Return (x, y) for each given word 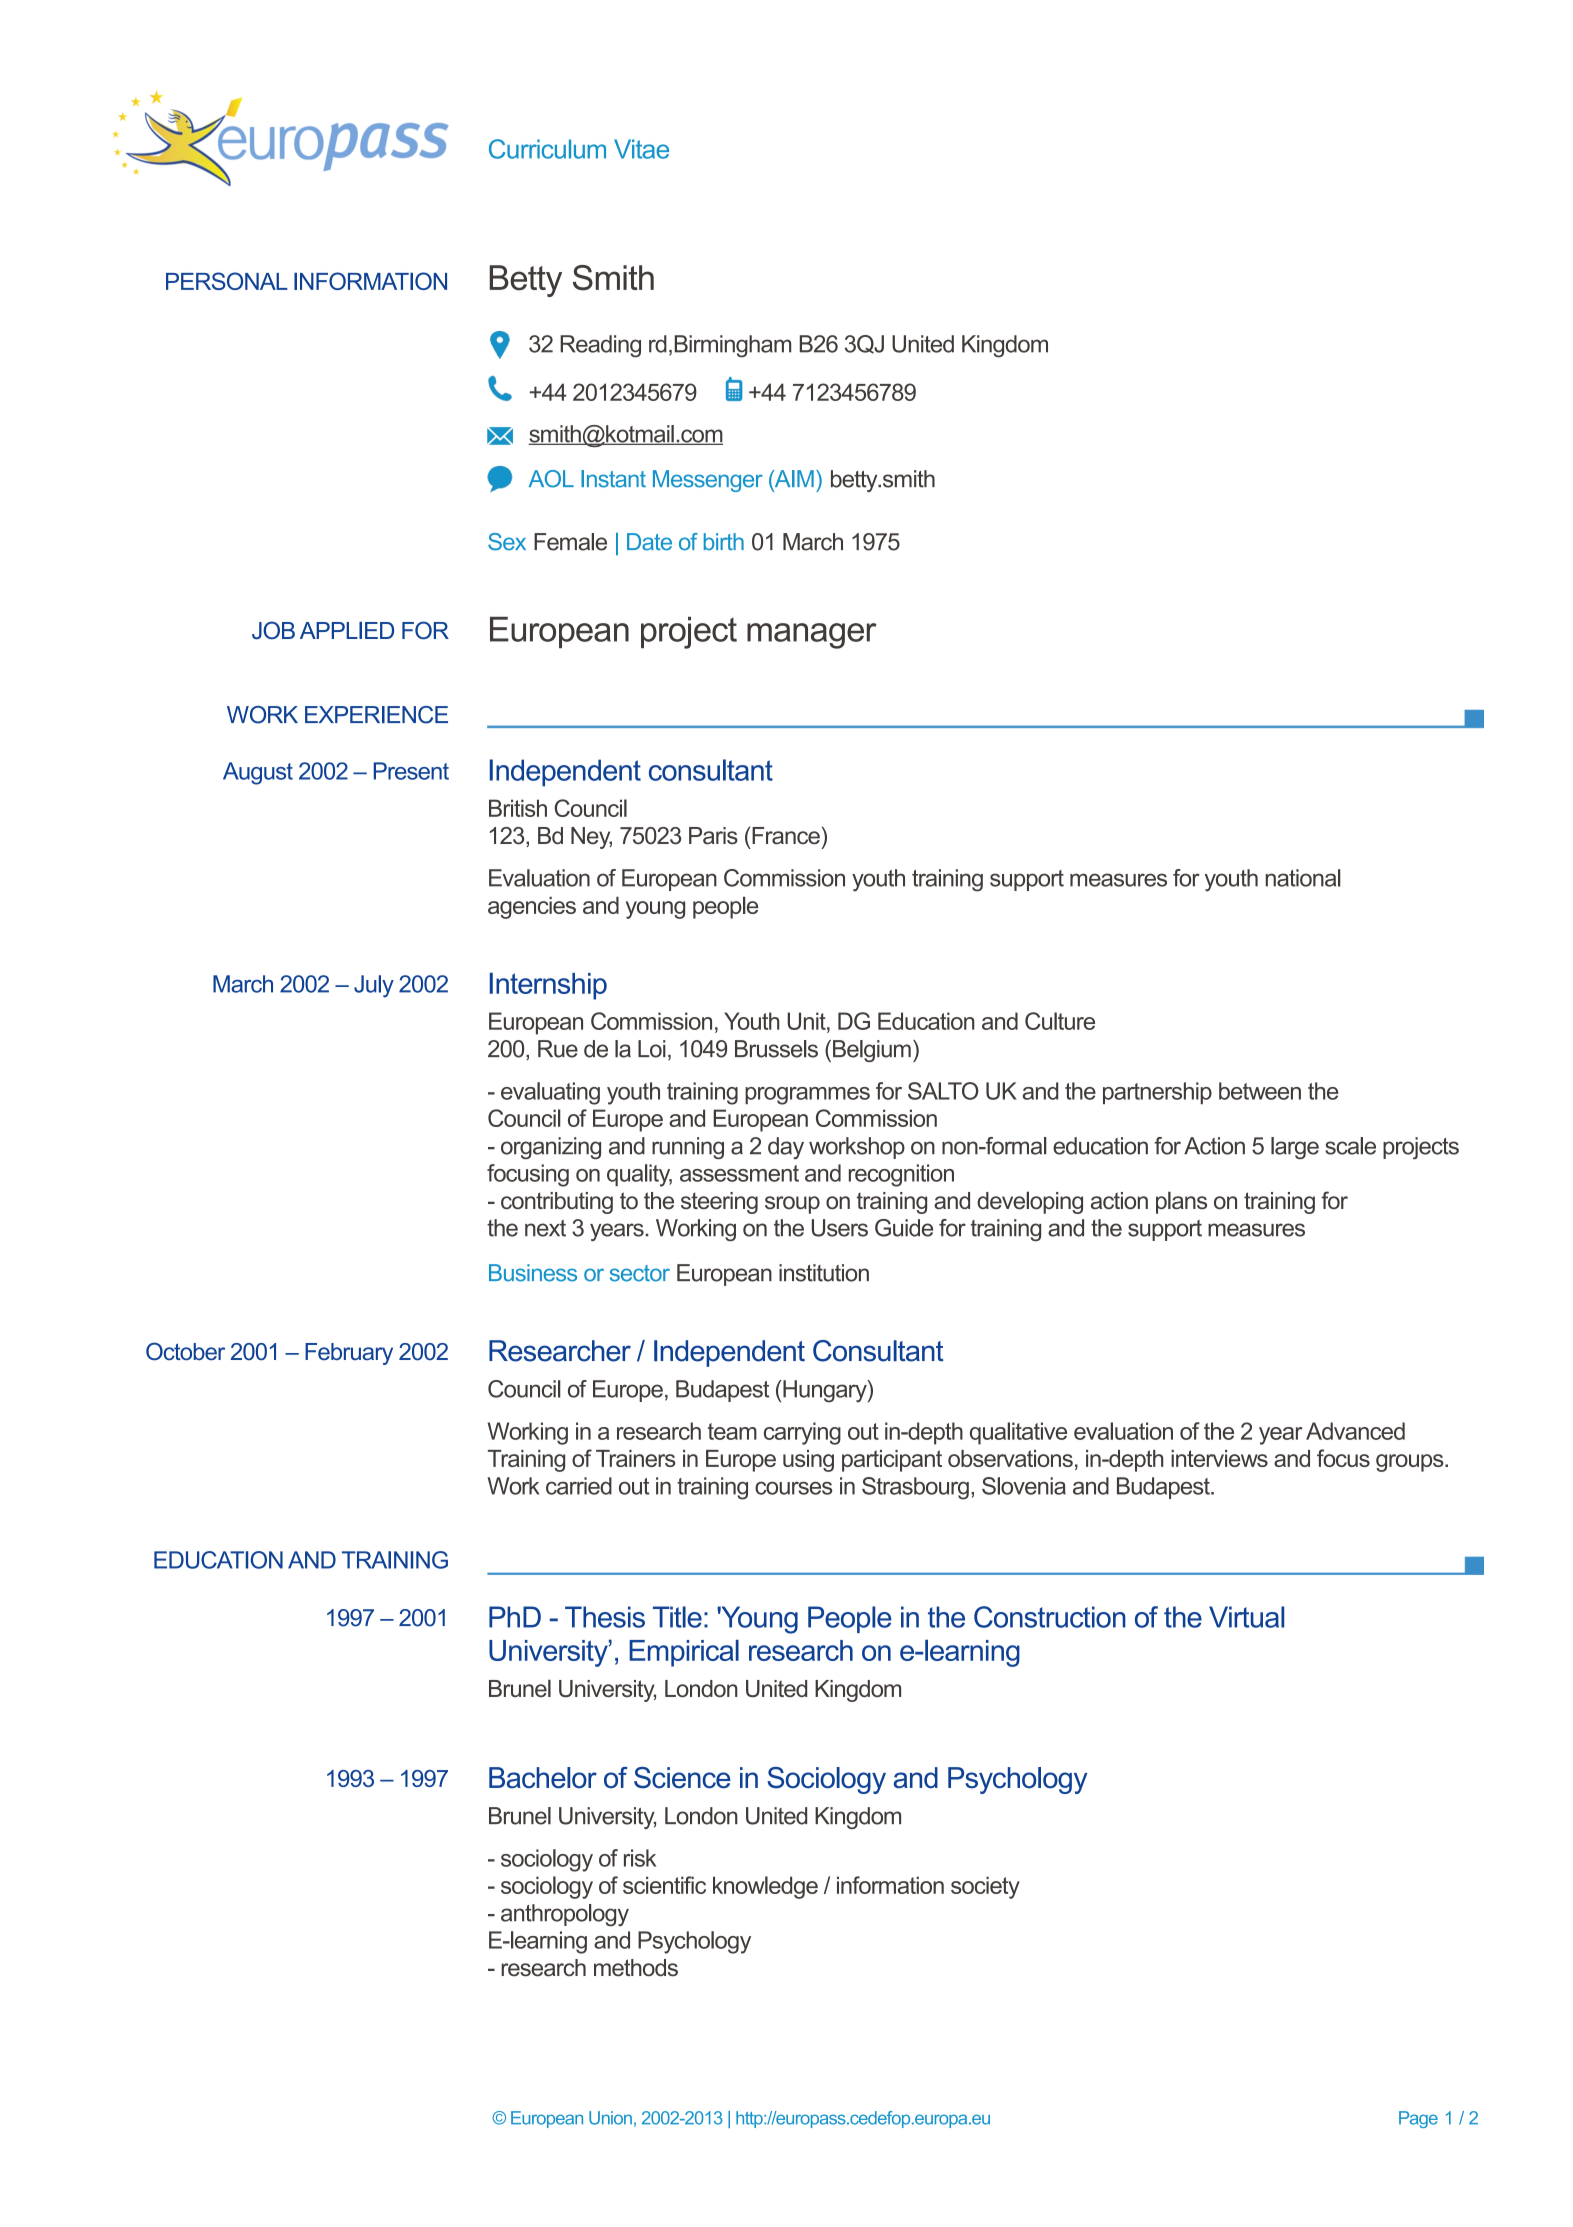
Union (610, 2118)
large (1295, 1148)
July (374, 986)
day (786, 1148)
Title (677, 1617)
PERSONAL (227, 281)
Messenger (708, 481)
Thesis (605, 1617)
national (1303, 878)
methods (636, 1968)
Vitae (641, 149)
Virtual (1246, 1617)
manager (812, 636)
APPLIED (347, 630)
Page (1418, 2119)
